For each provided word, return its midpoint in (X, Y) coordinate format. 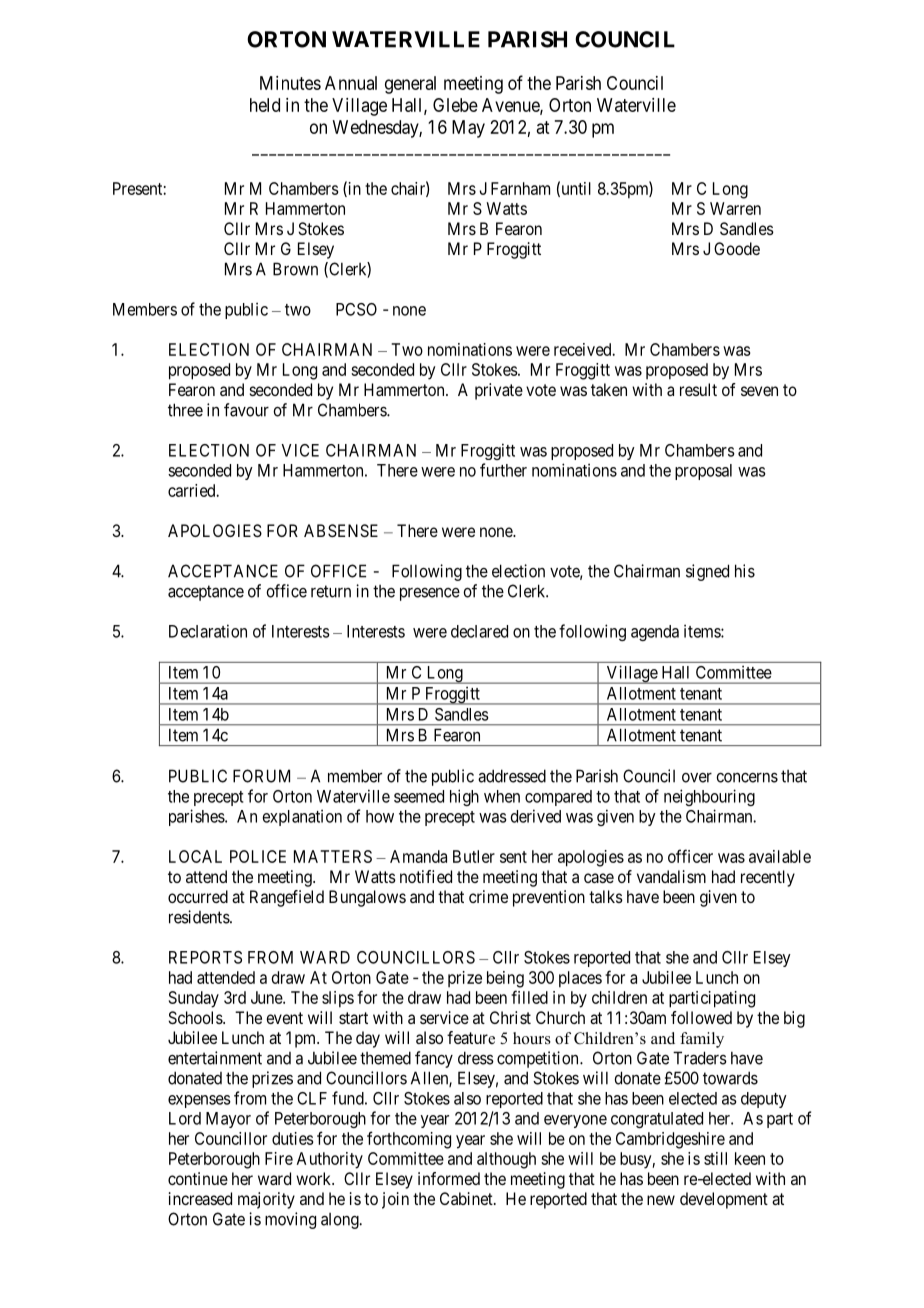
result (698, 389)
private (499, 391)
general (410, 85)
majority (266, 1200)
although (506, 1160)
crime (488, 896)
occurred (198, 896)
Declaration (208, 631)
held (265, 105)
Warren (735, 208)
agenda (655, 633)
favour (246, 410)
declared (479, 631)
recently (768, 878)
